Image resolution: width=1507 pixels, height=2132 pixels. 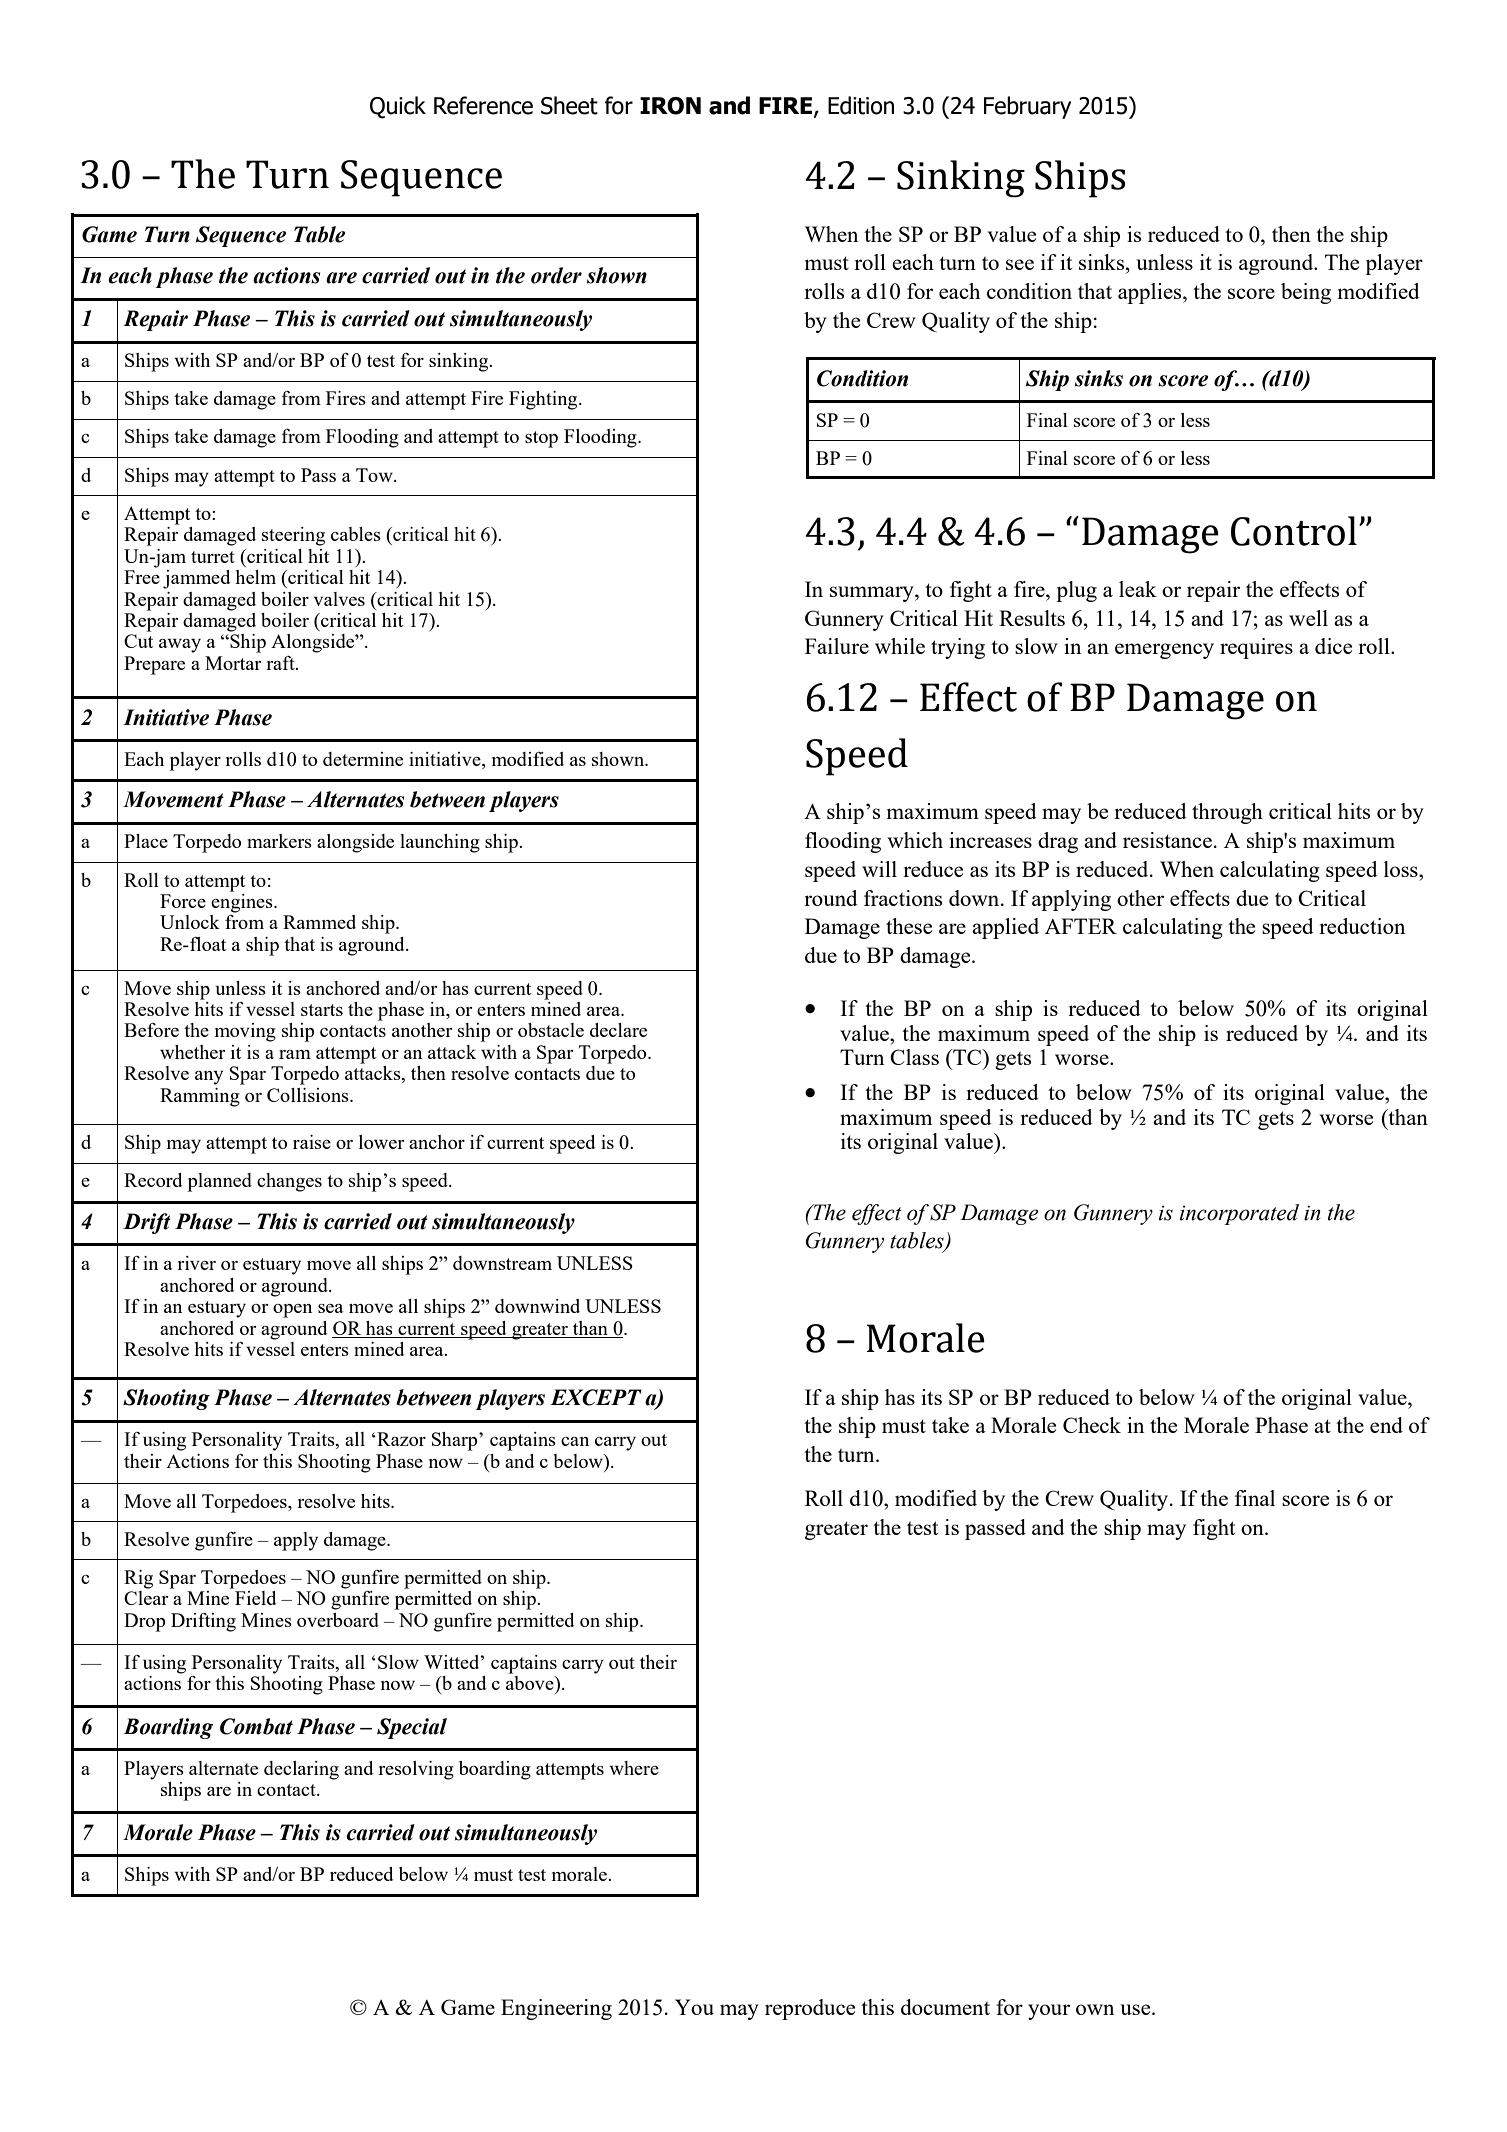 I want to click on can, so click(x=575, y=1441).
